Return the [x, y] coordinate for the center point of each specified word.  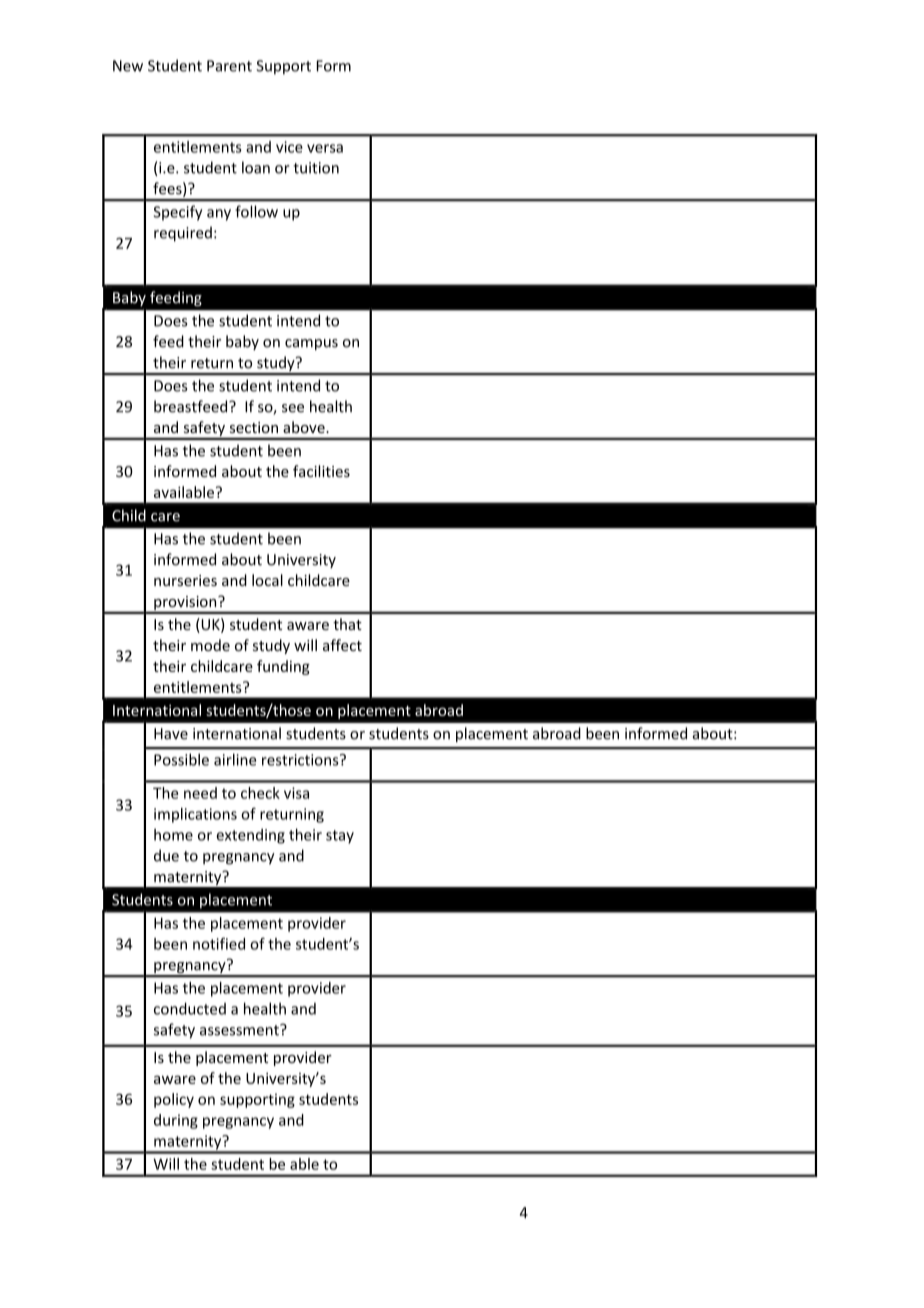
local [267, 580]
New [128, 66]
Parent [229, 66]
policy [174, 1100]
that [347, 624]
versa [325, 148]
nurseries [185, 580]
